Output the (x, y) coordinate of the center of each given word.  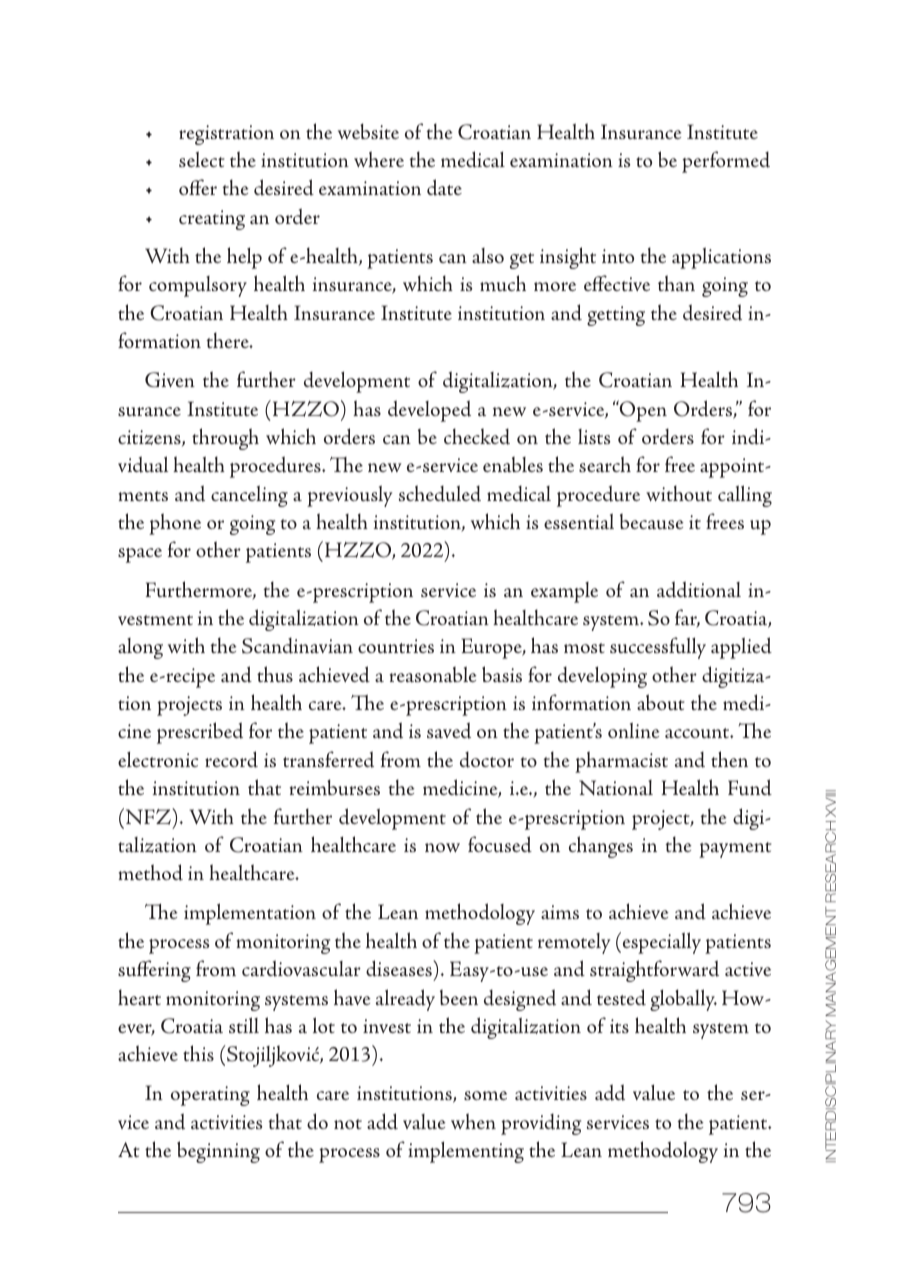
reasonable (433, 674)
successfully (658, 648)
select (202, 159)
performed (726, 162)
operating (210, 1096)
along (140, 648)
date (444, 187)
